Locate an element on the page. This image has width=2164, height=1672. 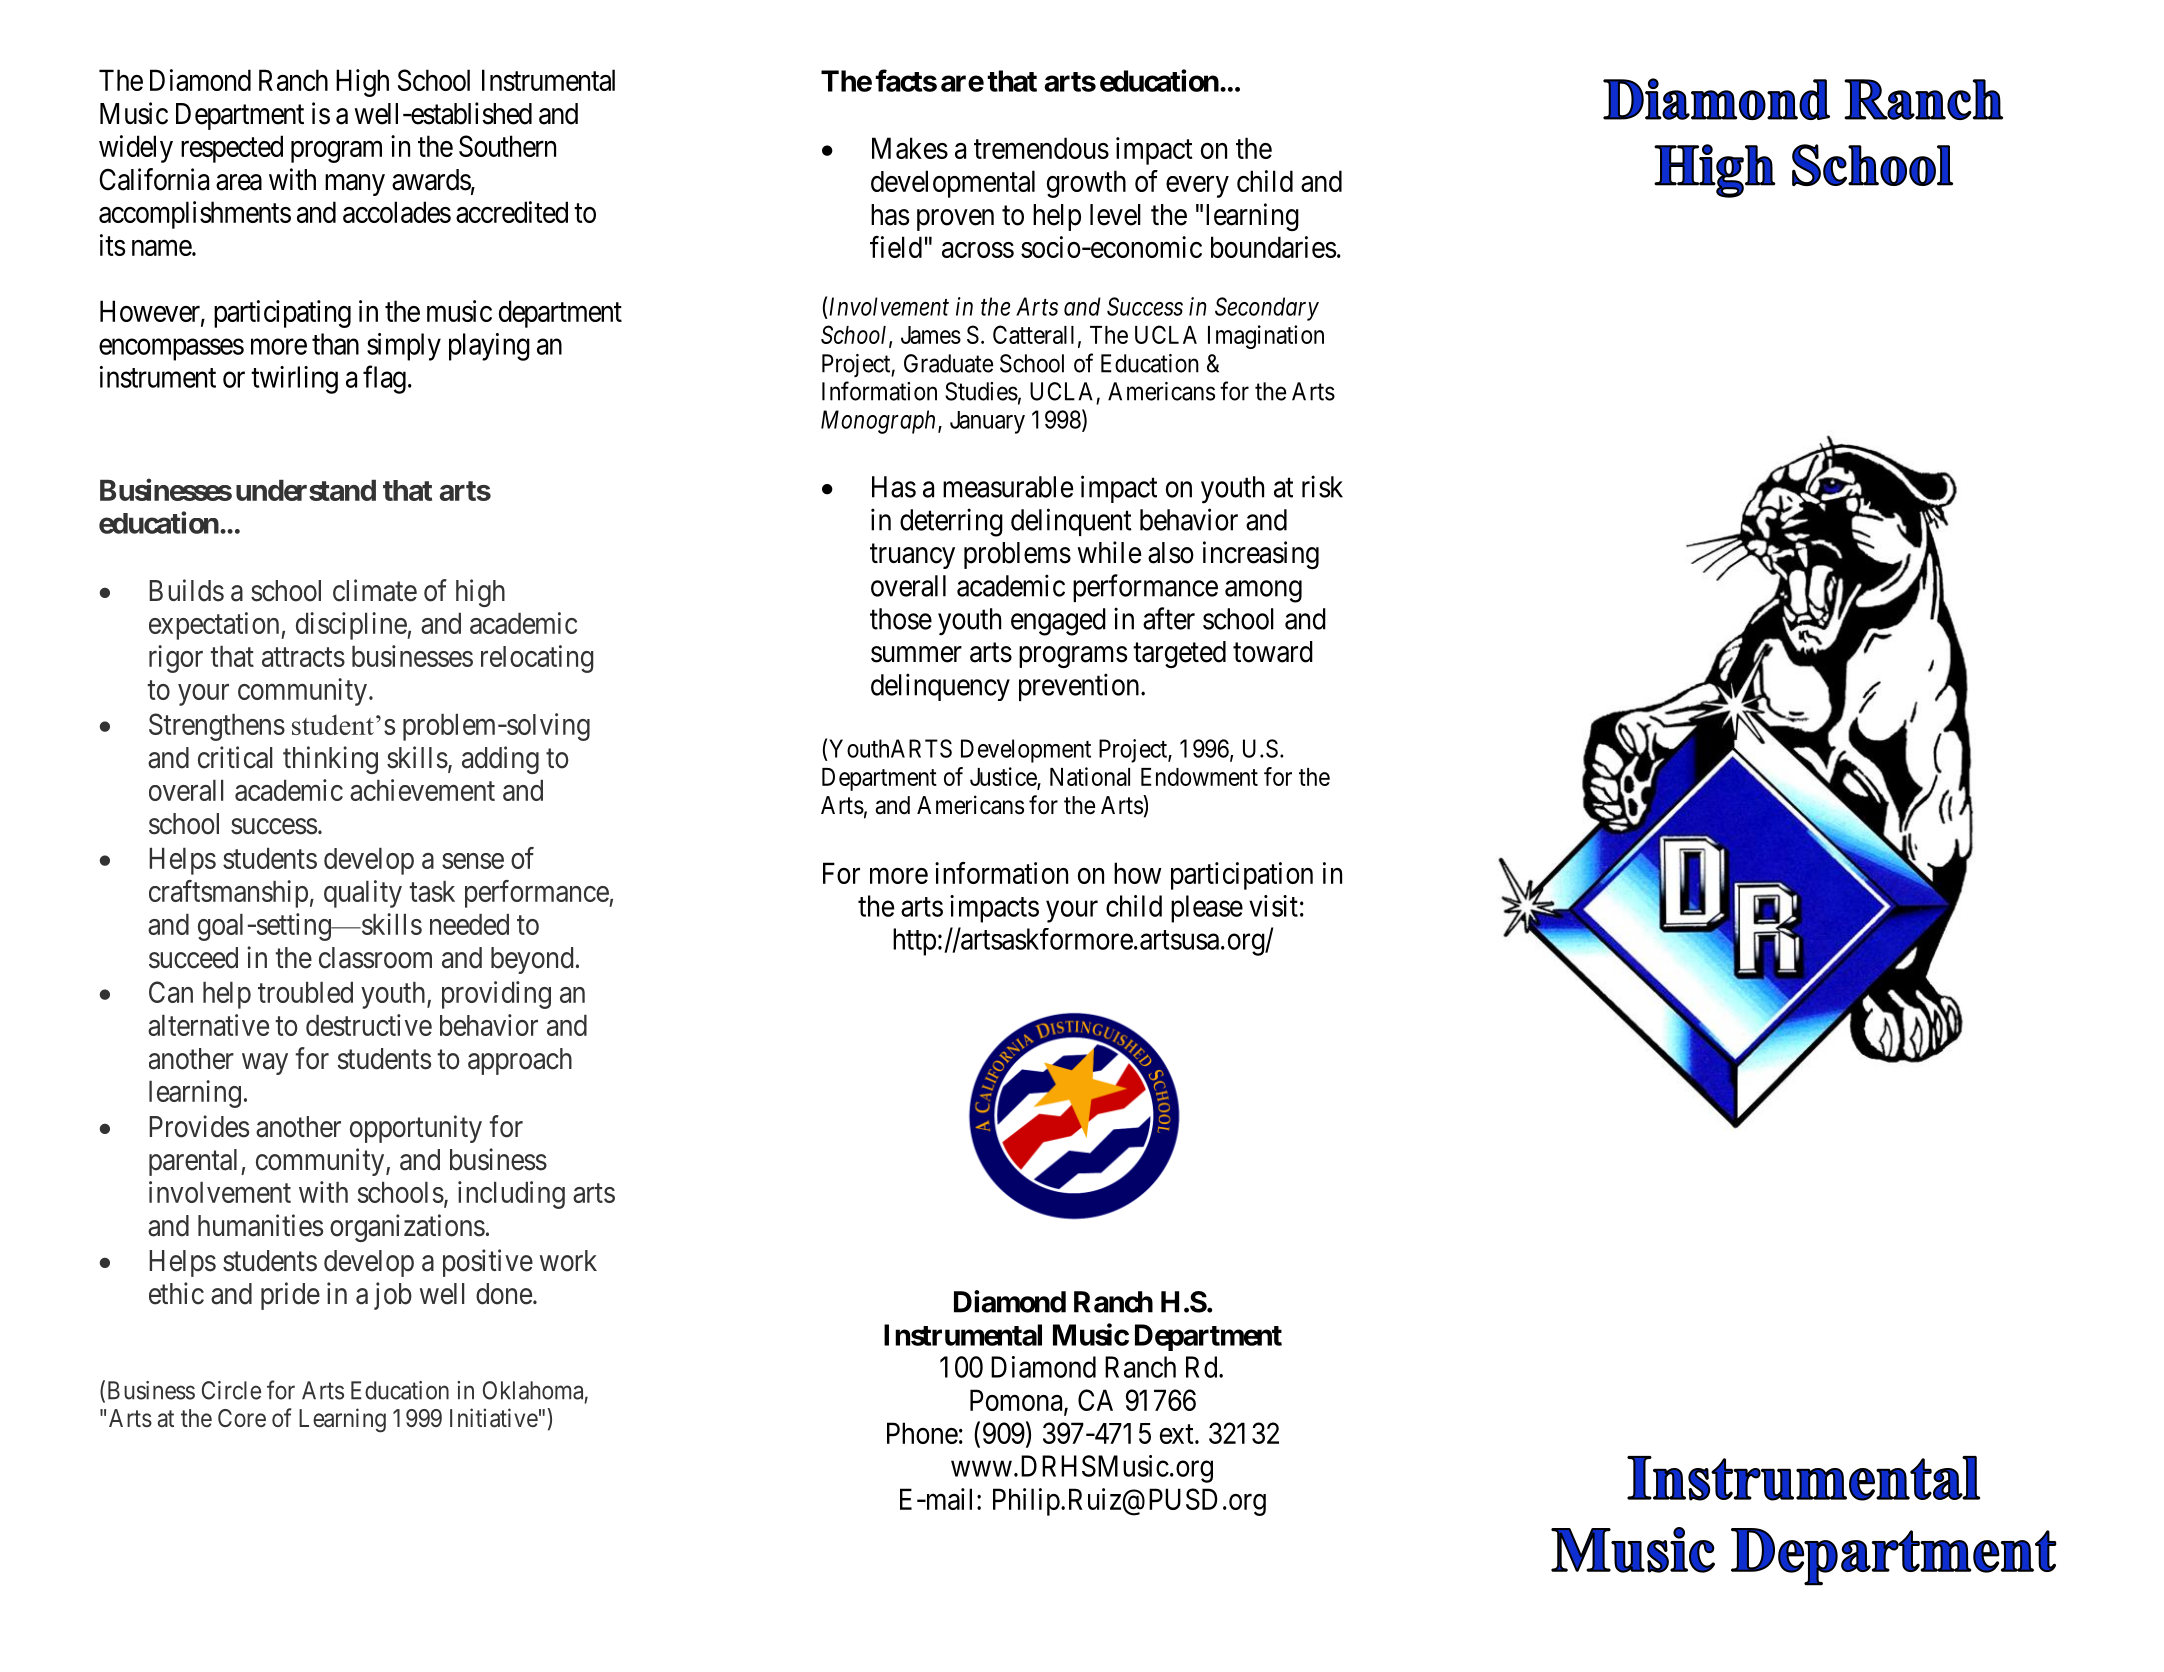
Endowment is located at coordinates (1199, 777).
